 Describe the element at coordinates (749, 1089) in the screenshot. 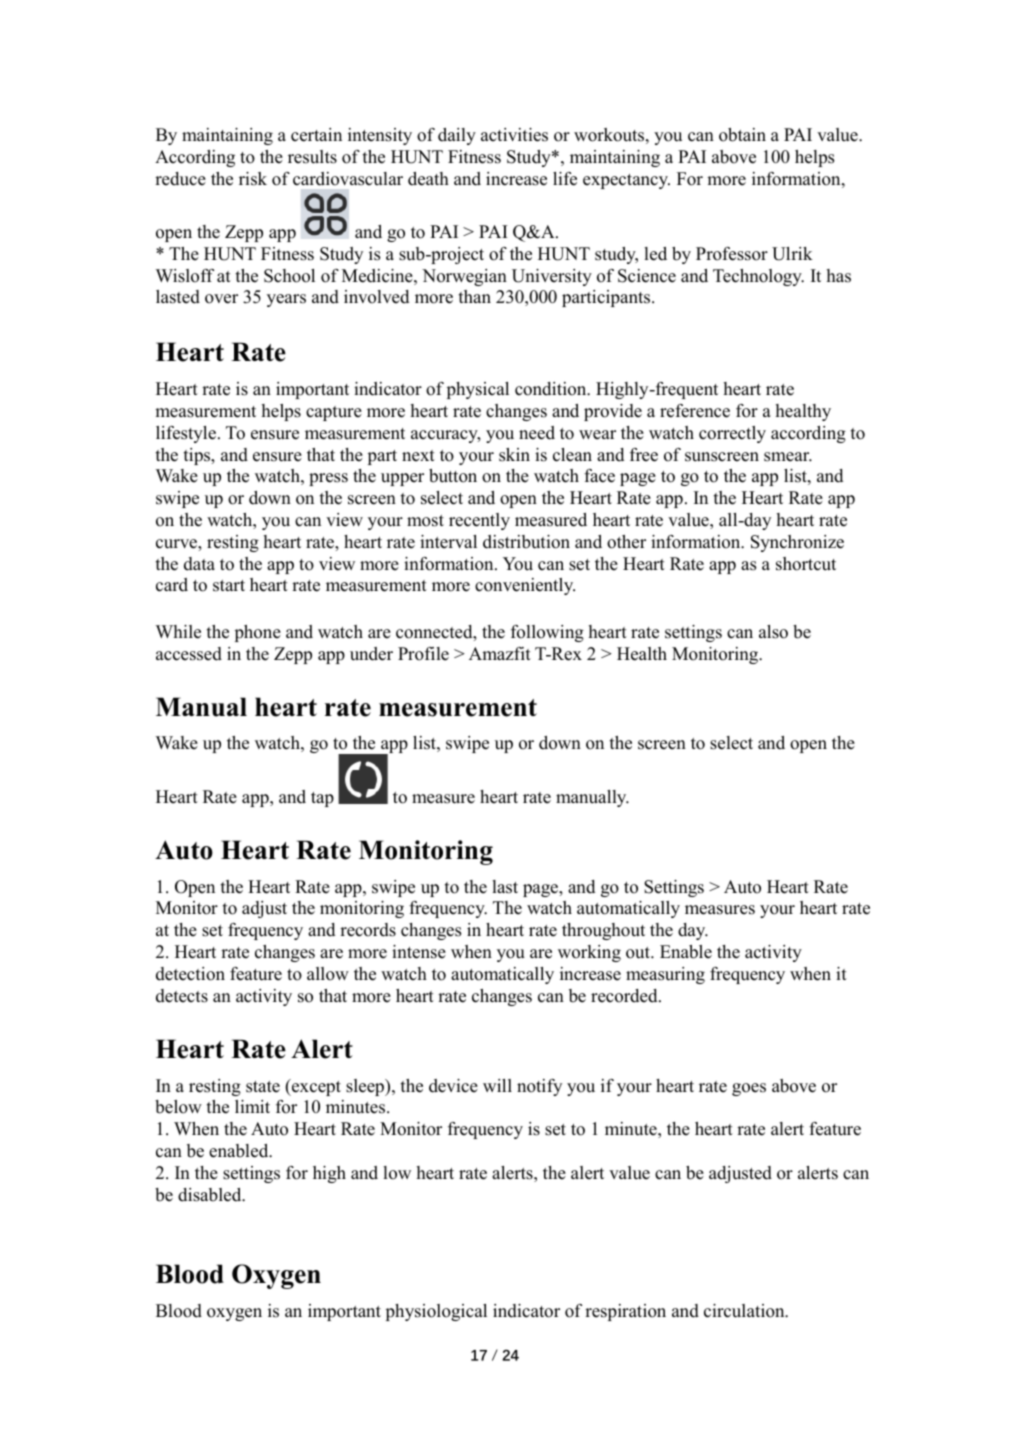

I see `goes` at that location.
